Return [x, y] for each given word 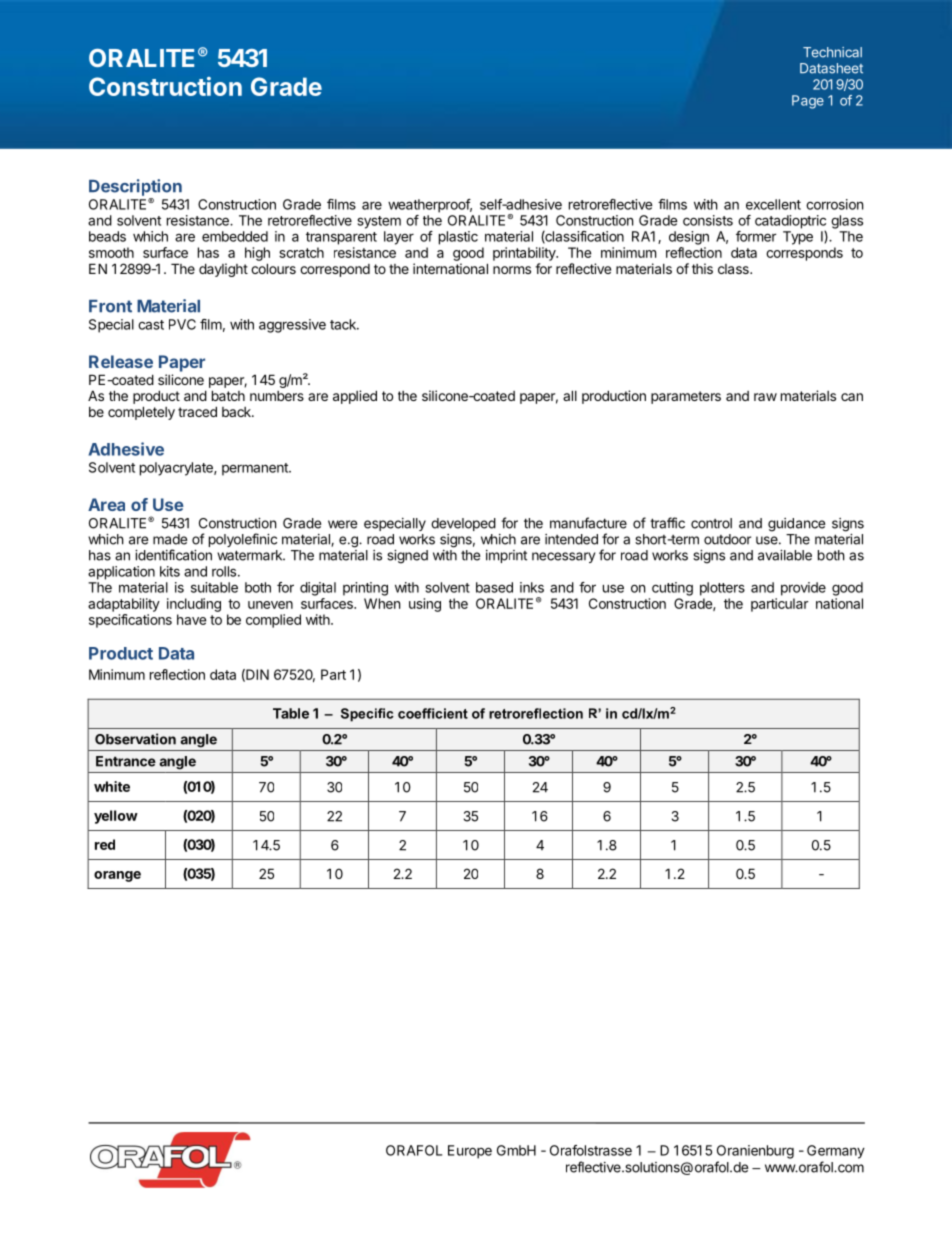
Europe [470, 1152]
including [194, 605]
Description [135, 187]
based [494, 587]
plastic [458, 238]
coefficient [433, 713]
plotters [722, 589]
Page [808, 102]
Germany [836, 1152]
